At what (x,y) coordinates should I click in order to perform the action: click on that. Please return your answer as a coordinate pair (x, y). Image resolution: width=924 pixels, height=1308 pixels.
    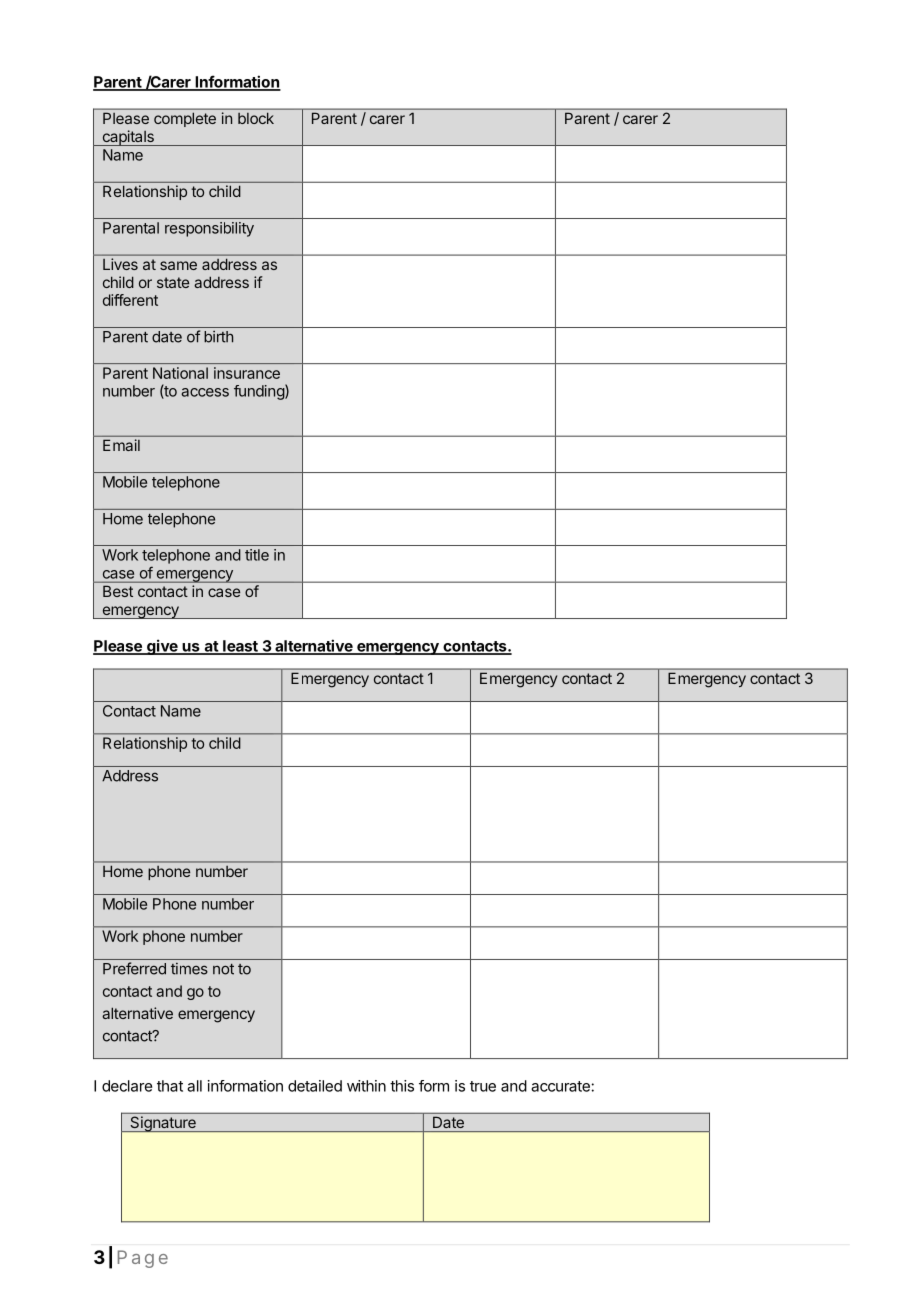
    Looking at the image, I should click on (170, 1086).
